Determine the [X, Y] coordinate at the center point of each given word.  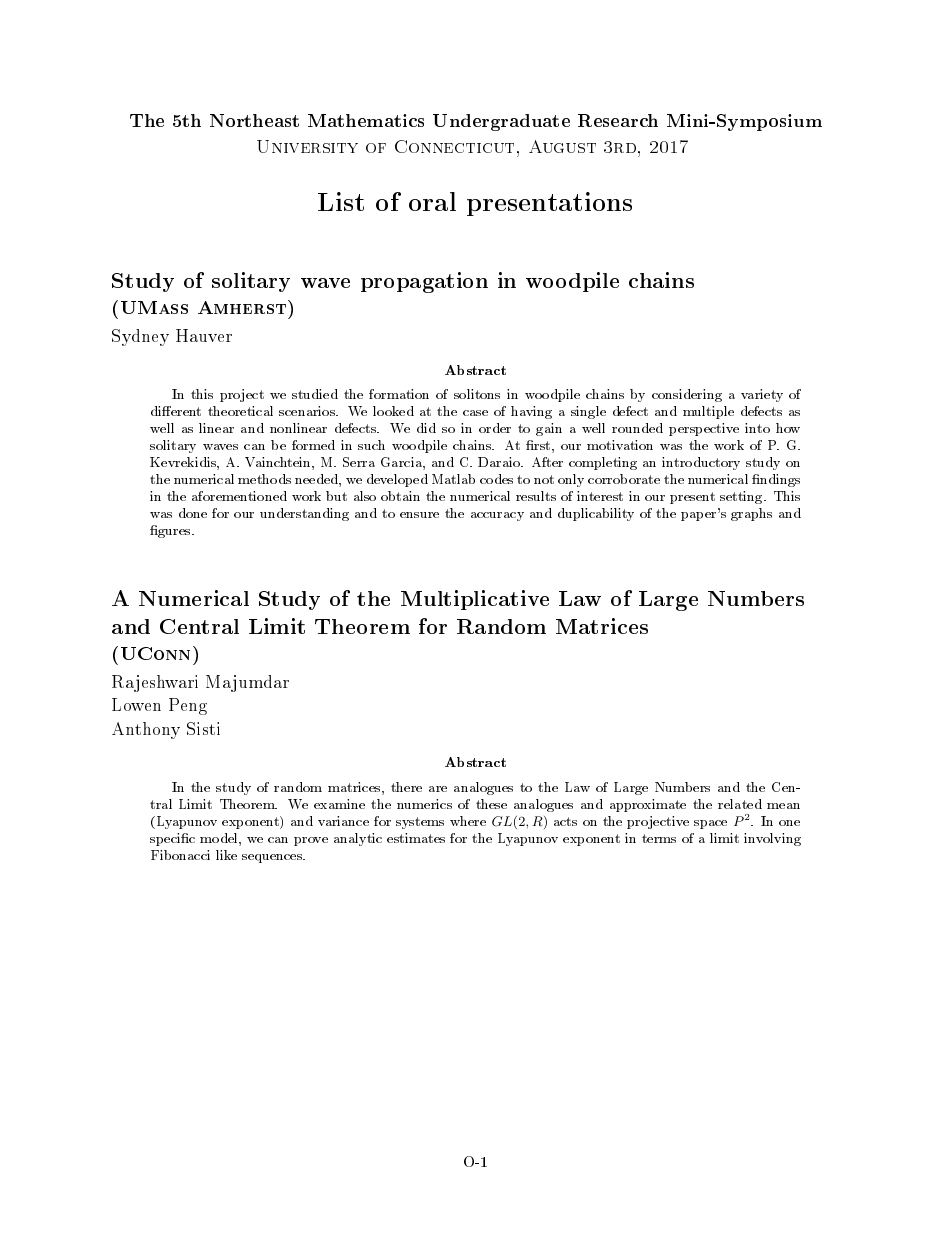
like [226, 855]
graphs [751, 514]
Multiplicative [475, 600]
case [475, 413]
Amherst [243, 307]
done [193, 513]
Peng [188, 706]
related [740, 804]
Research [618, 120]
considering [687, 395]
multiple [708, 412]
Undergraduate [501, 122]
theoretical [240, 411]
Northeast [254, 120]
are [438, 789]
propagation [424, 282]
